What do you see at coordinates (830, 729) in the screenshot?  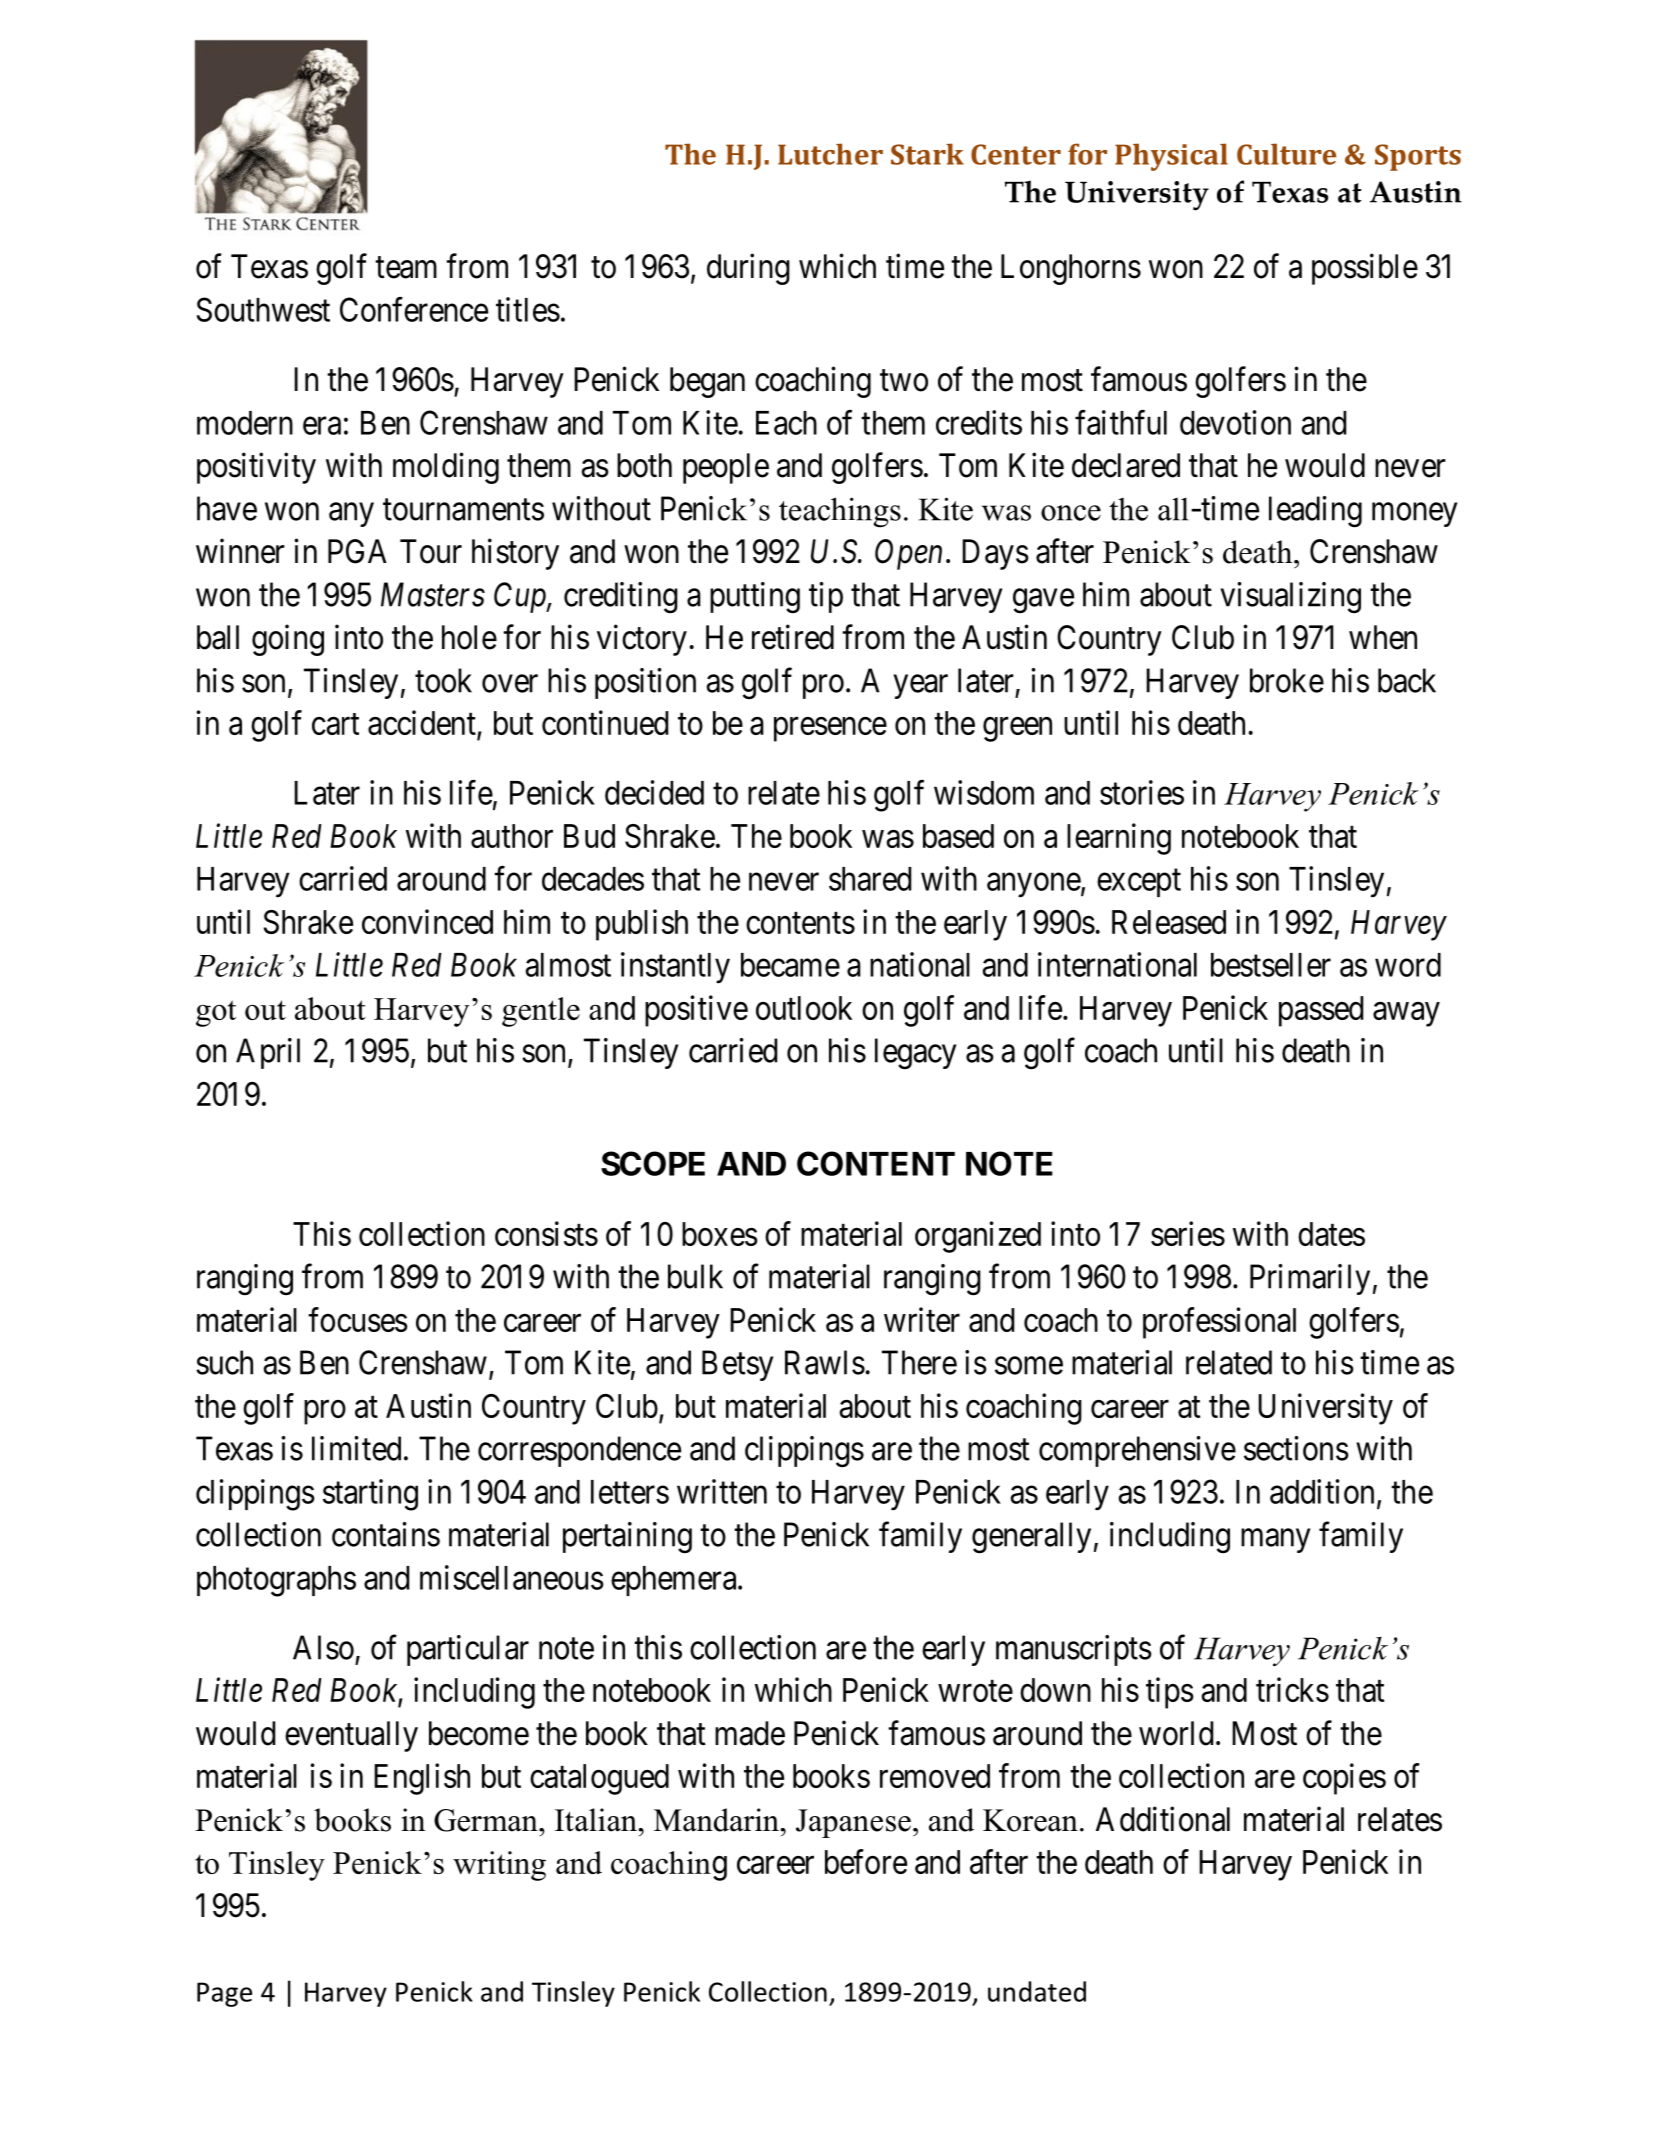 I see `presence` at bounding box center [830, 729].
